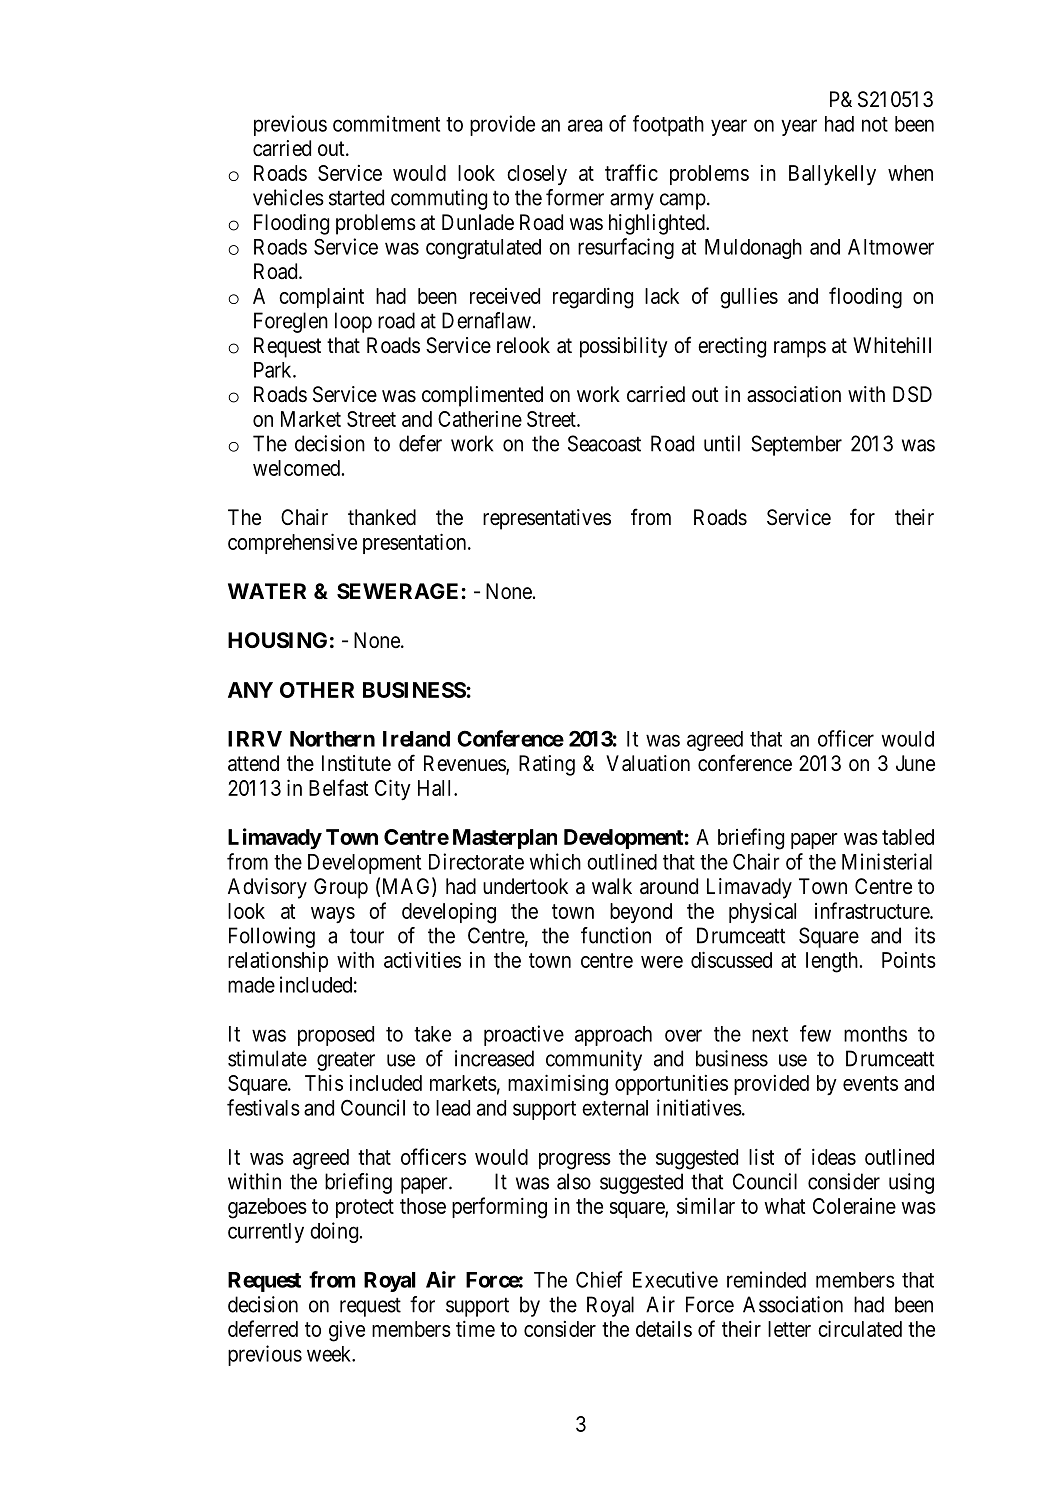 Image resolution: width=1061 pixels, height=1500 pixels. Describe the element at coordinates (356, 197) in the screenshot. I see `started` at that location.
